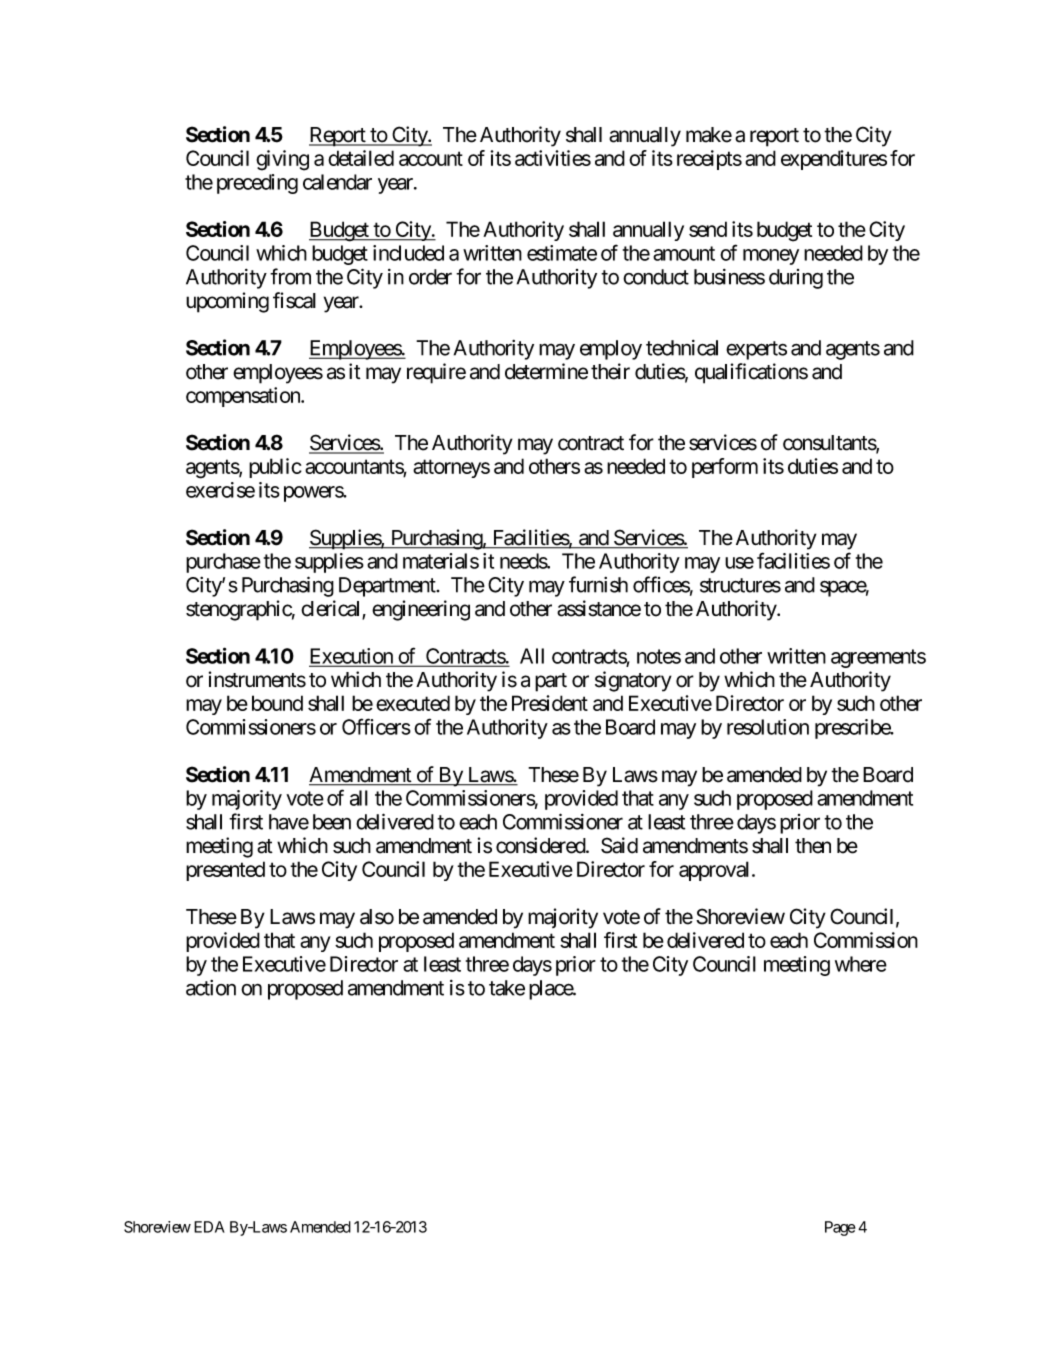 The image size is (1051, 1360). Describe the element at coordinates (209, 1227) in the image. I see `EDA` at that location.
